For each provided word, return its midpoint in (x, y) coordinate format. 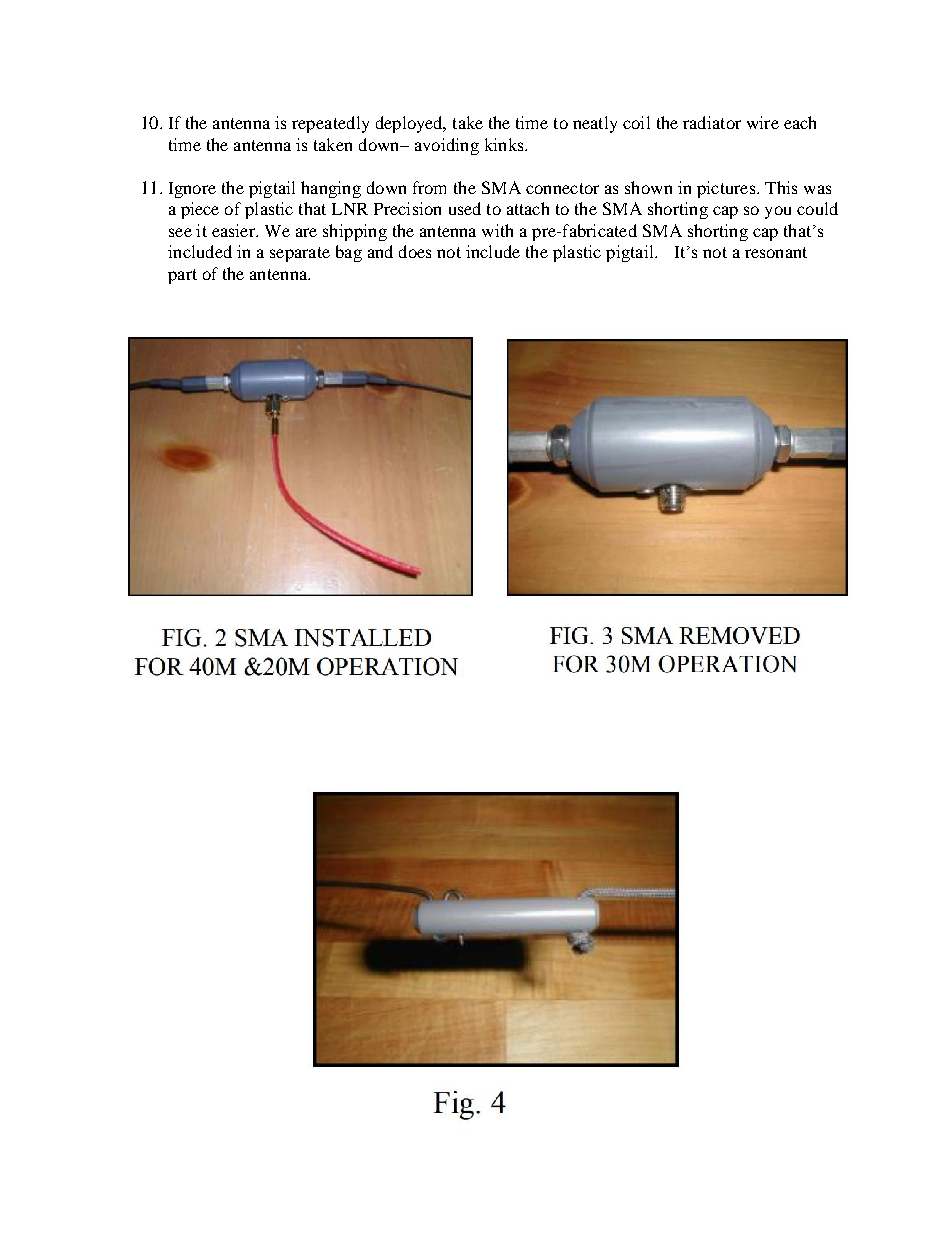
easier (234, 230)
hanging (331, 189)
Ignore (192, 190)
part (182, 276)
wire (763, 122)
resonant (776, 252)
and (380, 251)
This (781, 187)
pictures (727, 189)
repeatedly (330, 124)
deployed (410, 124)
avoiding (447, 146)
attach (528, 208)
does (415, 251)
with (497, 230)
